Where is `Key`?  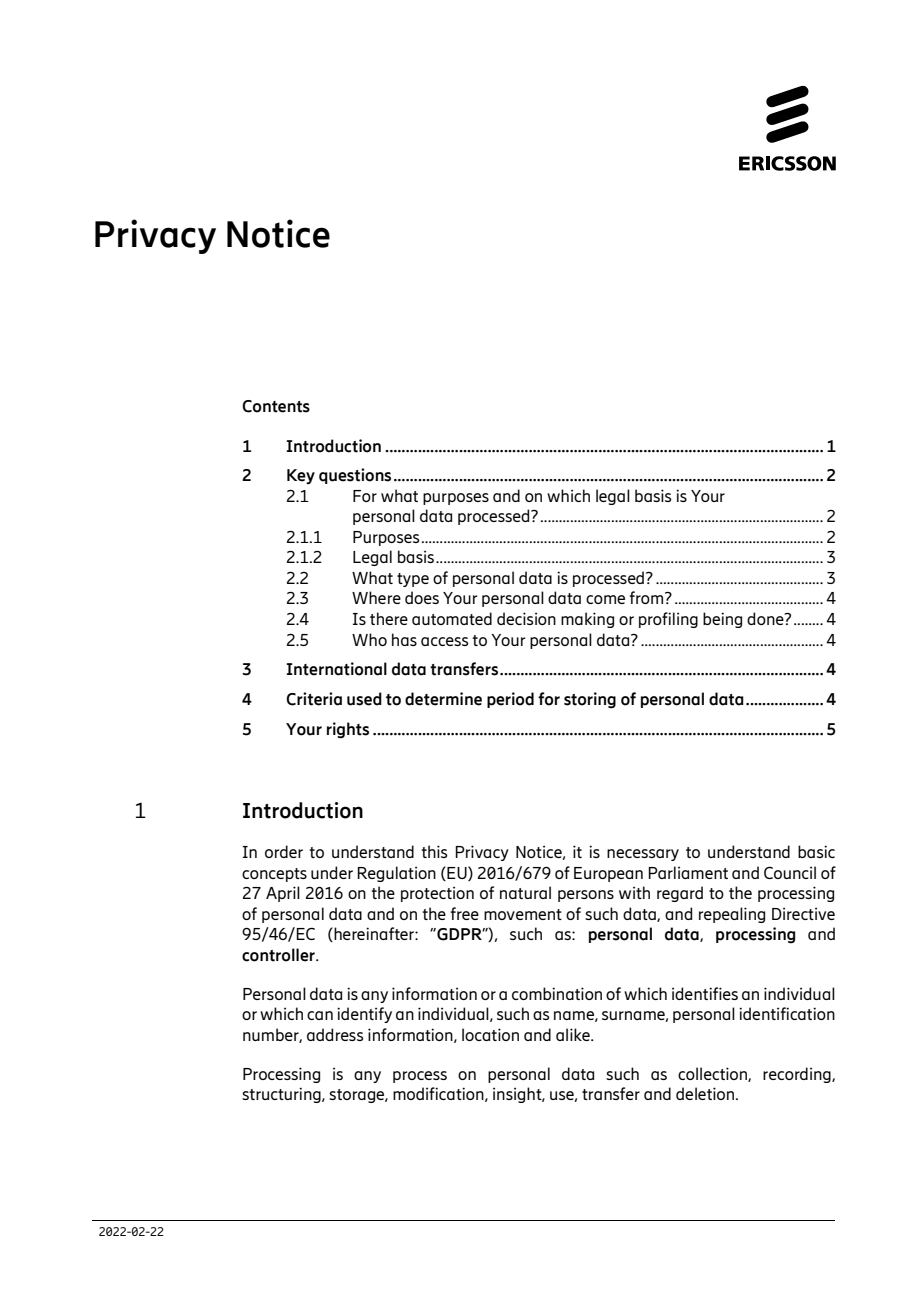
Key is located at coordinates (301, 477).
